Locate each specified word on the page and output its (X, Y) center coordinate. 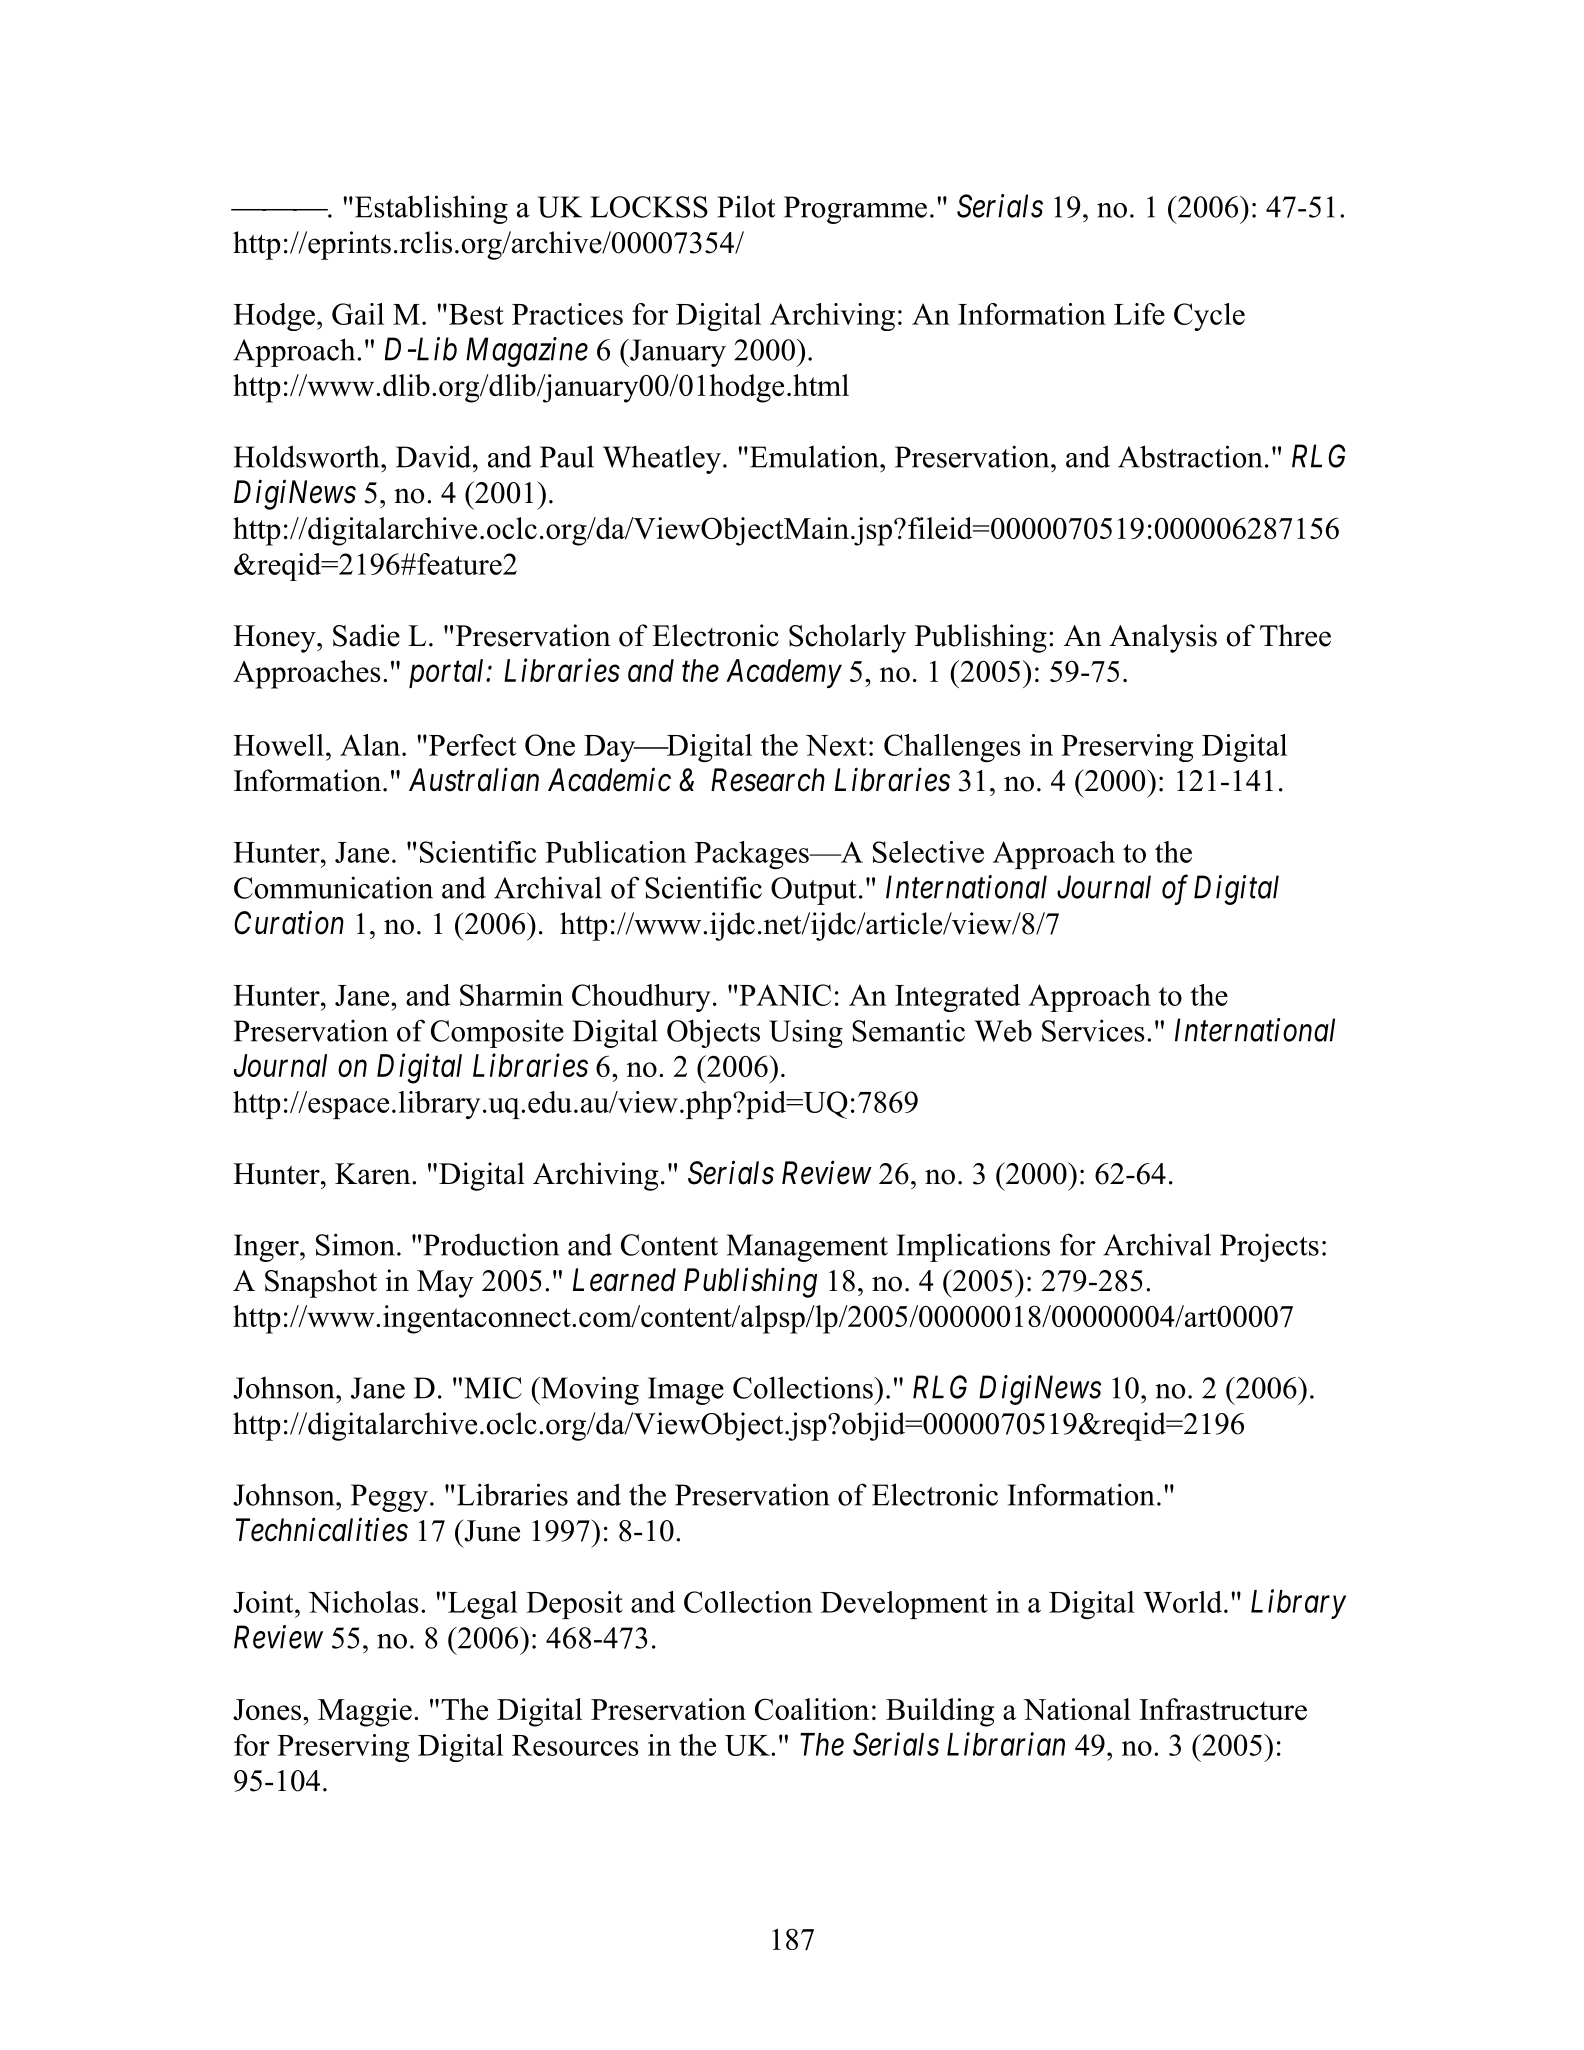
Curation (289, 923)
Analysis (1163, 638)
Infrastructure (1223, 1709)
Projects (1269, 1247)
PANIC (785, 995)
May (445, 1284)
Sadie (366, 635)
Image (686, 1391)
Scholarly (847, 638)
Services (1093, 1030)
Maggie (365, 1712)
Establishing (430, 209)
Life (1139, 314)
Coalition (812, 1709)
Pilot (746, 206)
